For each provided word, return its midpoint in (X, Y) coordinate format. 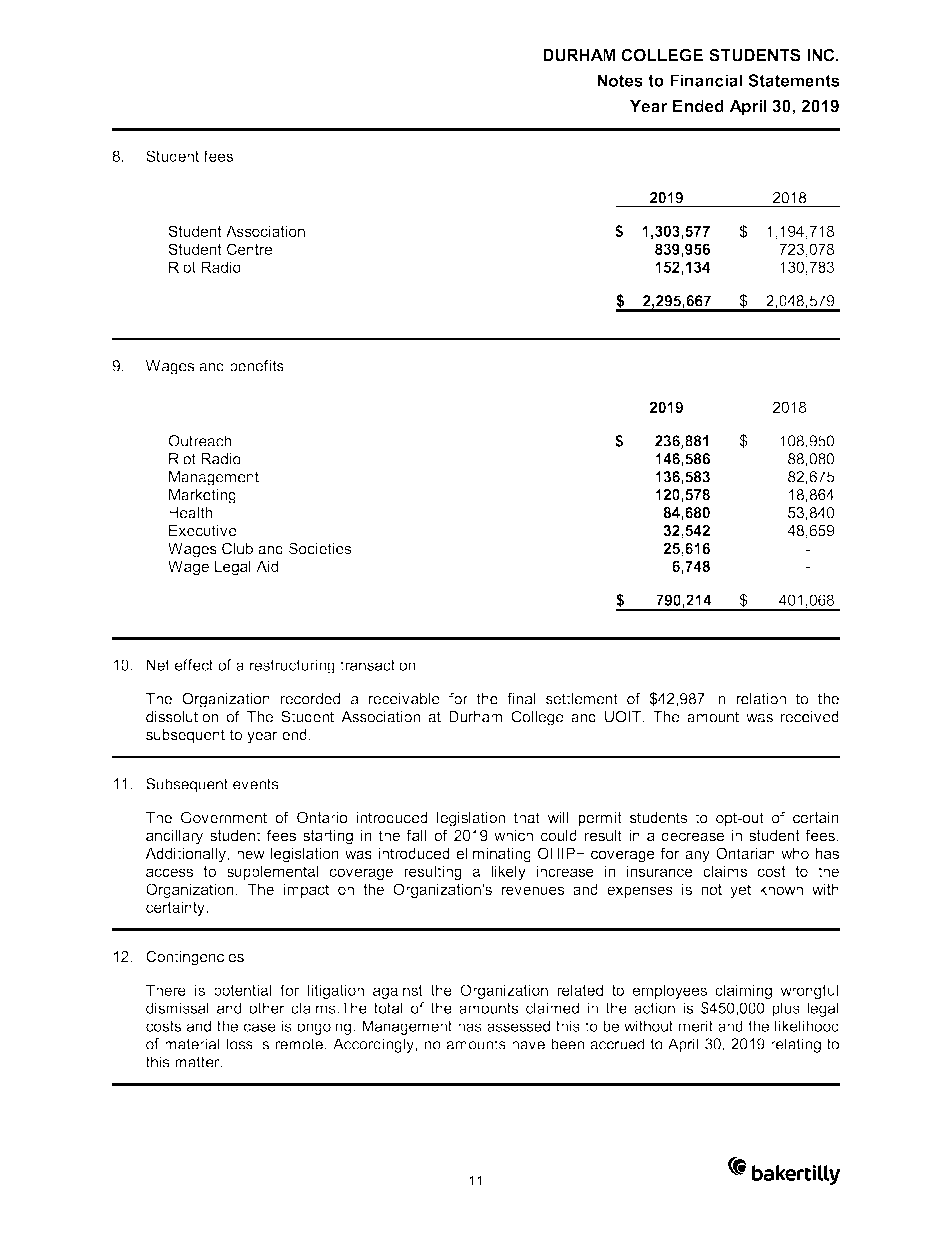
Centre (249, 249)
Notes (620, 80)
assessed (518, 1026)
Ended (698, 106)
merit (696, 1026)
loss (239, 1044)
